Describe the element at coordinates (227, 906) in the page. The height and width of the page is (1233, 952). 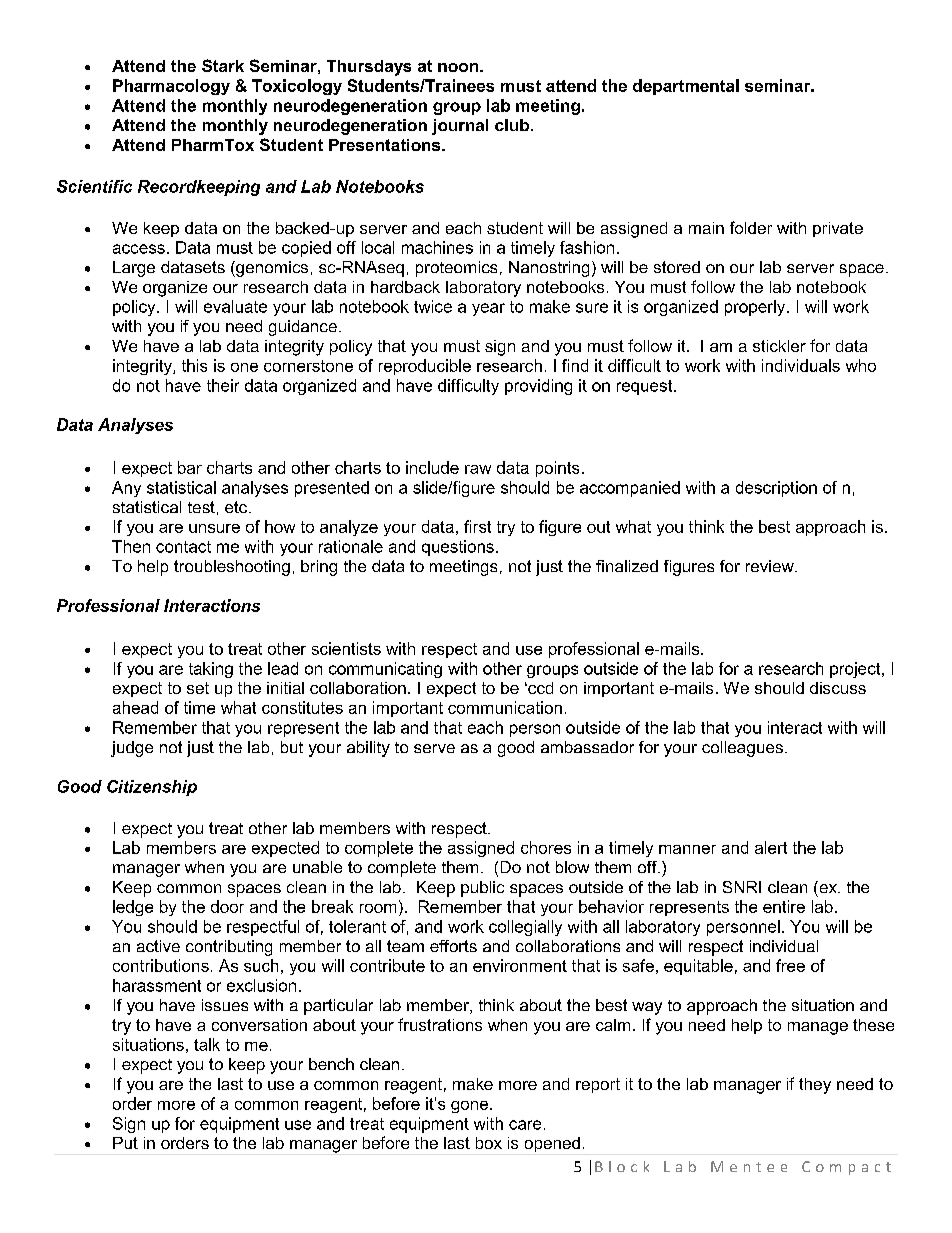
I see `door` at that location.
